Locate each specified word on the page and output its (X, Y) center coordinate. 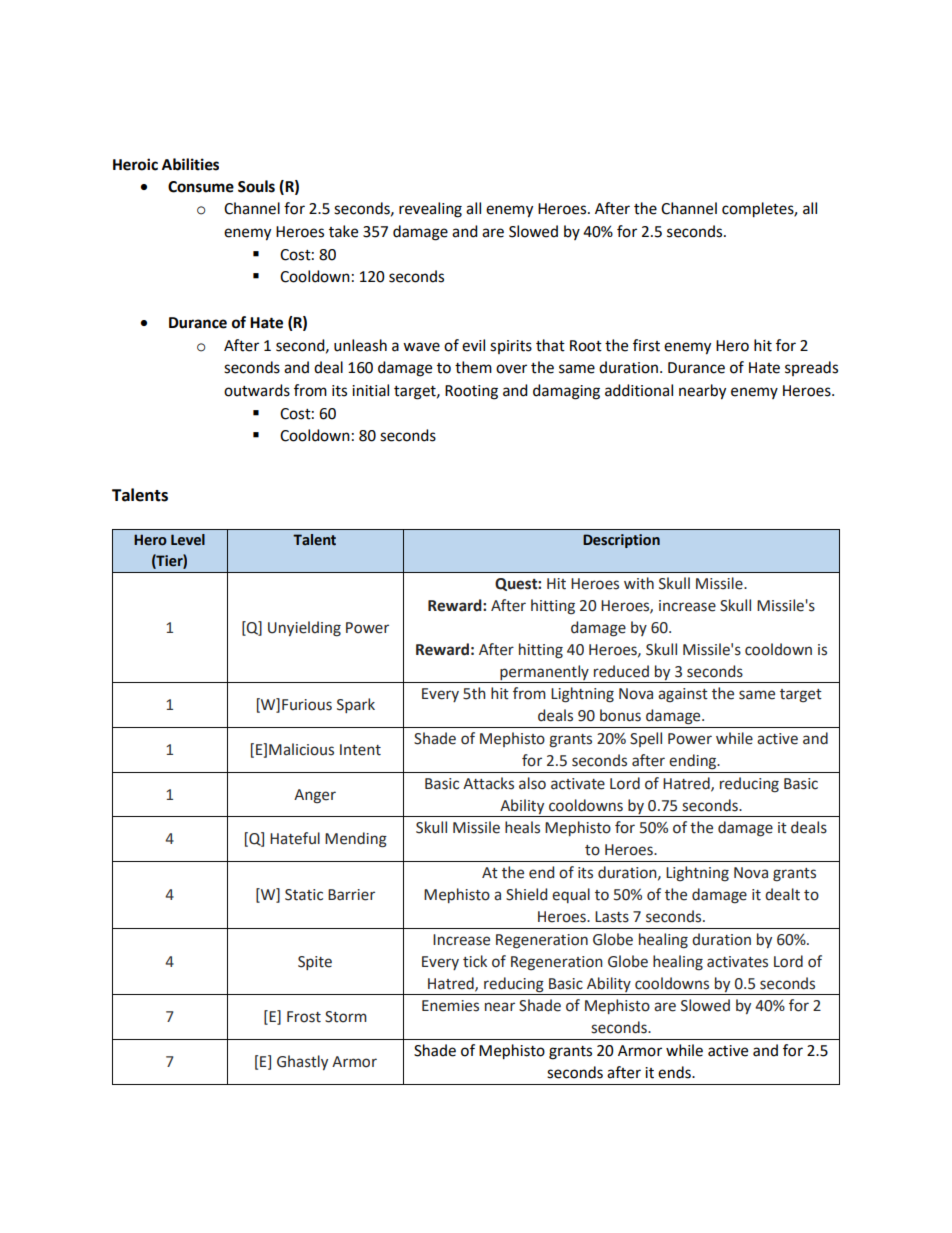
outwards (257, 390)
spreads (811, 368)
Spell (646, 739)
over (511, 369)
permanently (544, 672)
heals (522, 827)
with (639, 583)
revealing (430, 210)
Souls (256, 186)
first (646, 345)
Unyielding (304, 629)
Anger (315, 796)
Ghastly (302, 1062)
